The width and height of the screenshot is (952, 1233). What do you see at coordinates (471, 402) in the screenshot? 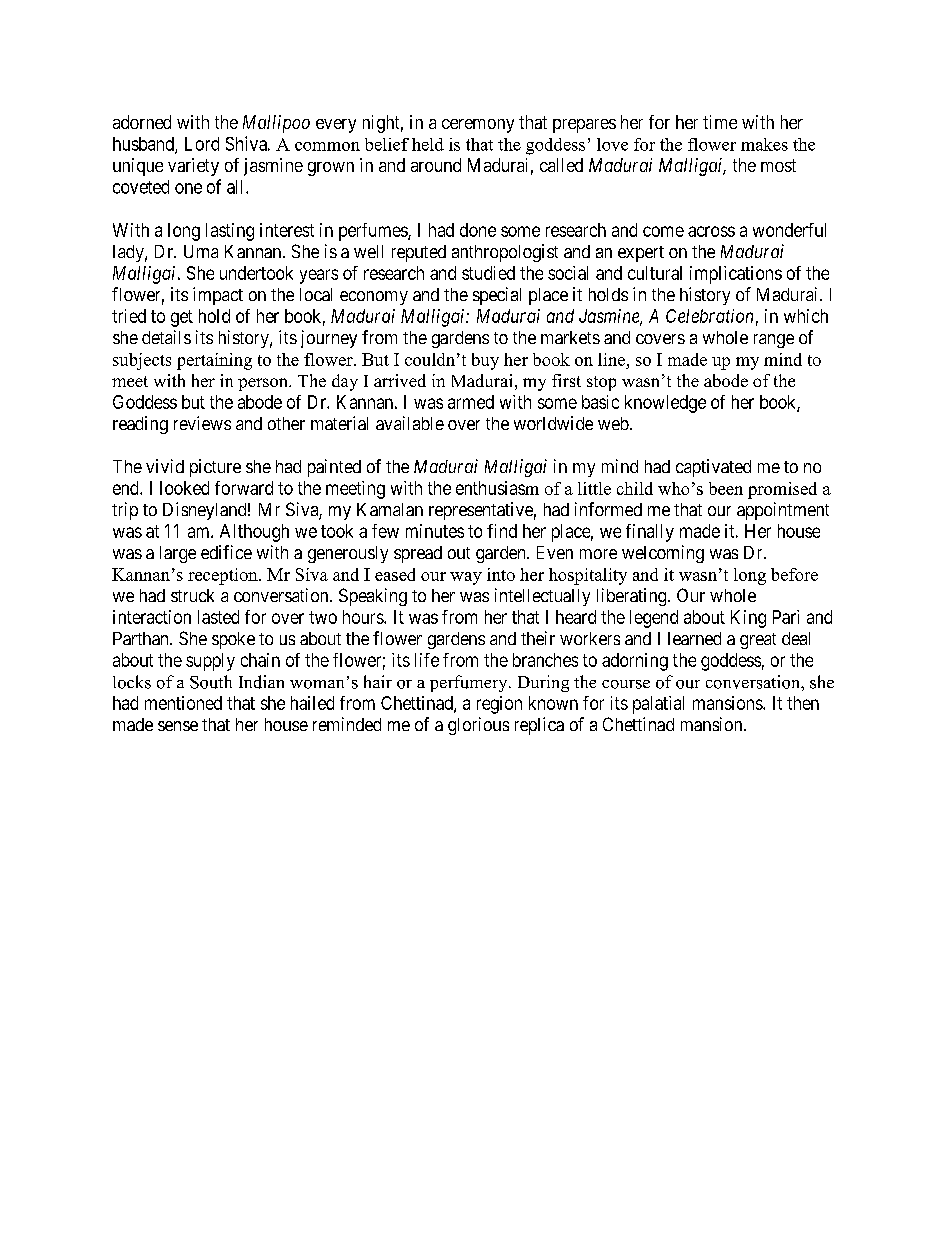
I see `armed` at bounding box center [471, 402].
